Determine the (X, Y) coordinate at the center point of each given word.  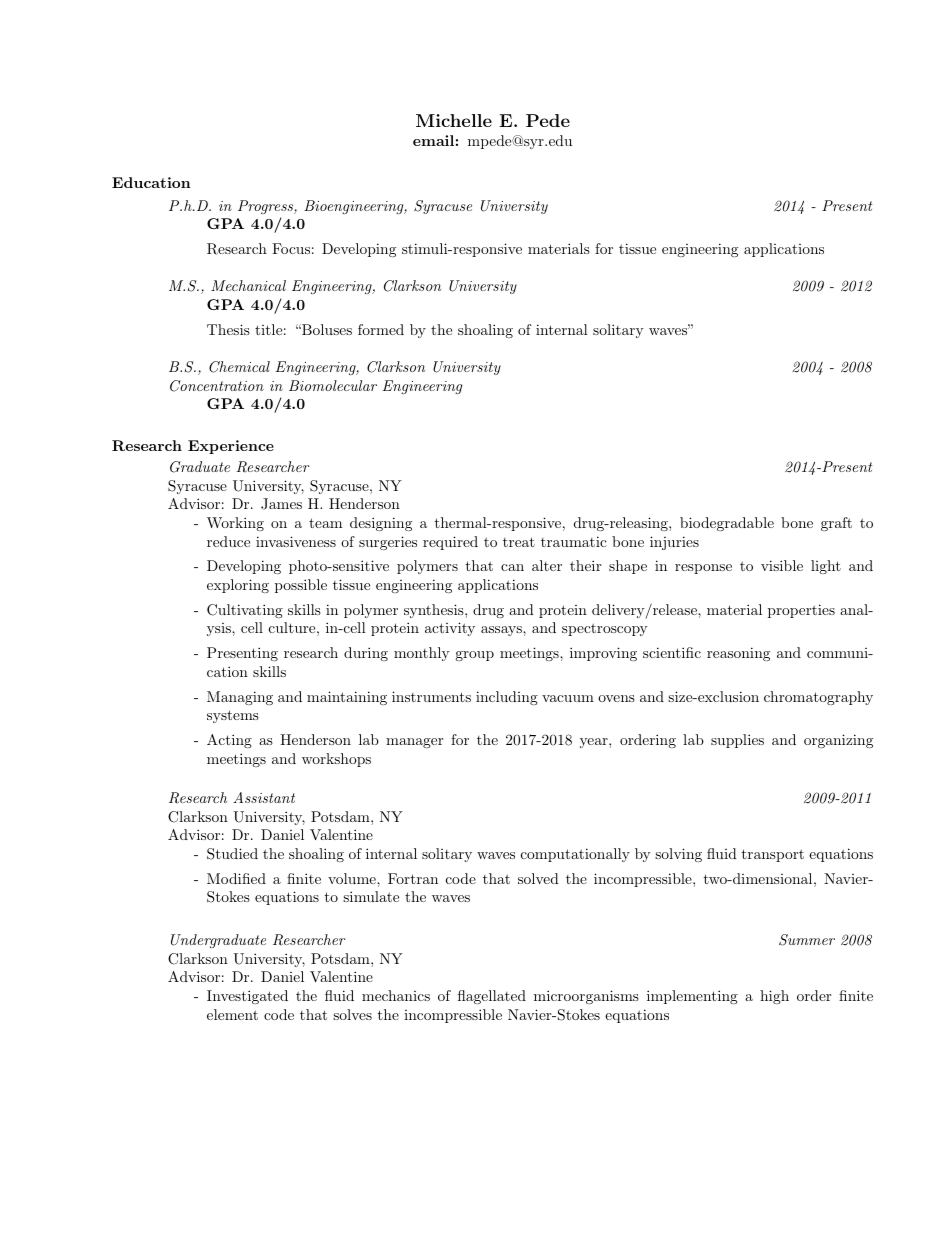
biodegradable (727, 524)
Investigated (247, 997)
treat (519, 542)
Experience (231, 447)
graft (836, 524)
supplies (737, 741)
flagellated (492, 997)
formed (381, 329)
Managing (240, 698)
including (507, 698)
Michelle (454, 120)
